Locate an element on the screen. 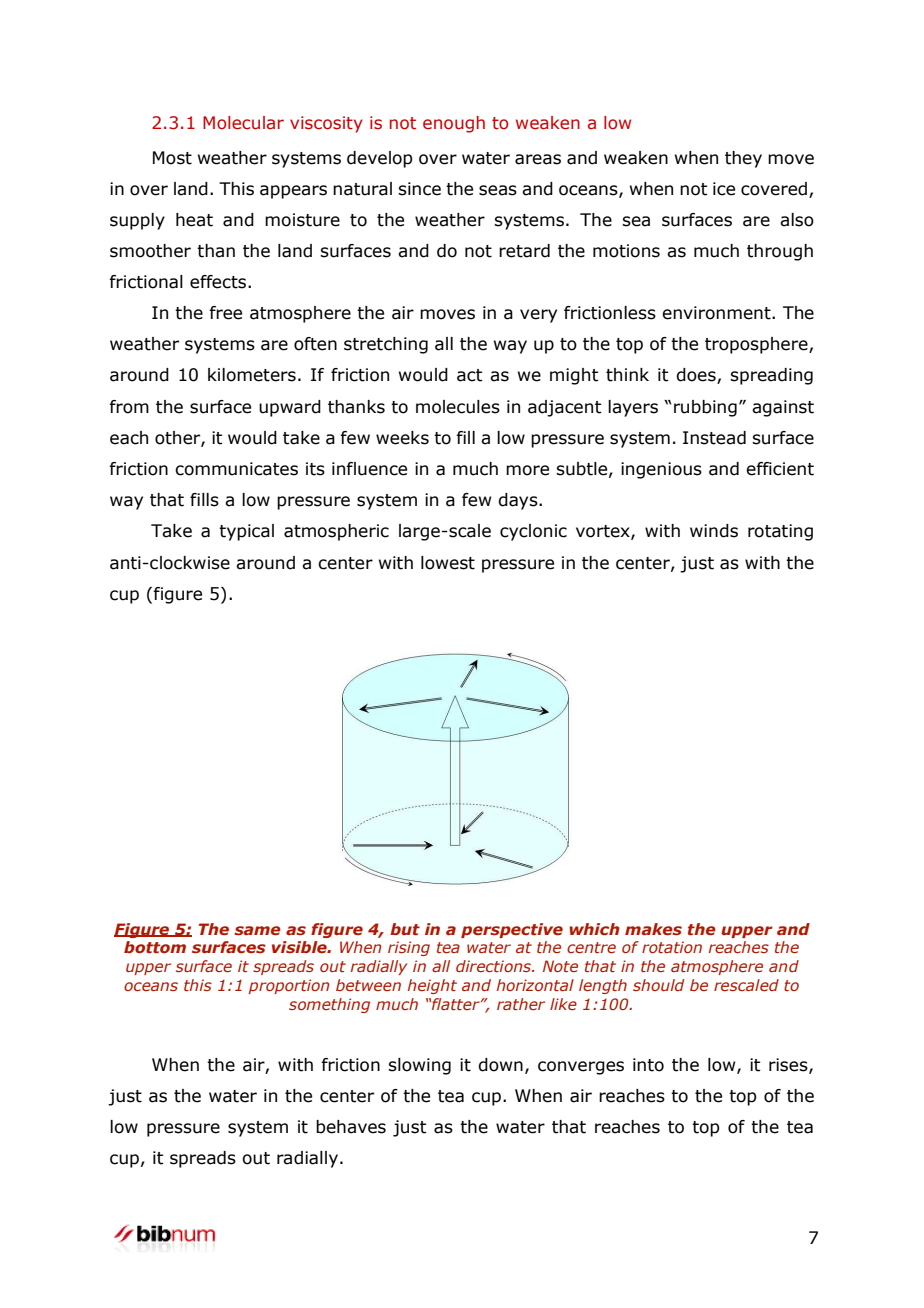 The image size is (924, 1308). into is located at coordinates (648, 1065).
